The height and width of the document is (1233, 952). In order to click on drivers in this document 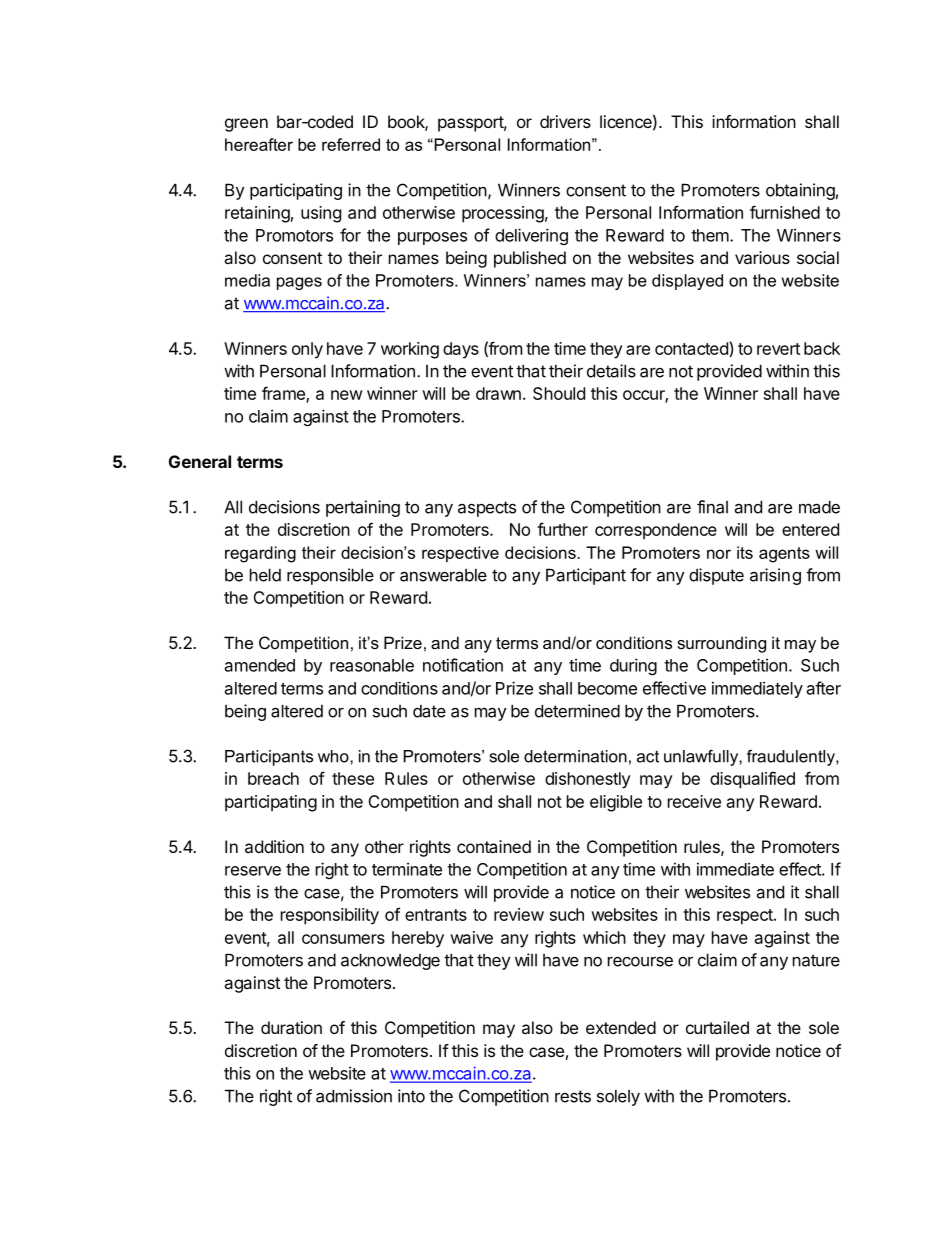, I will do `click(565, 121)`.
